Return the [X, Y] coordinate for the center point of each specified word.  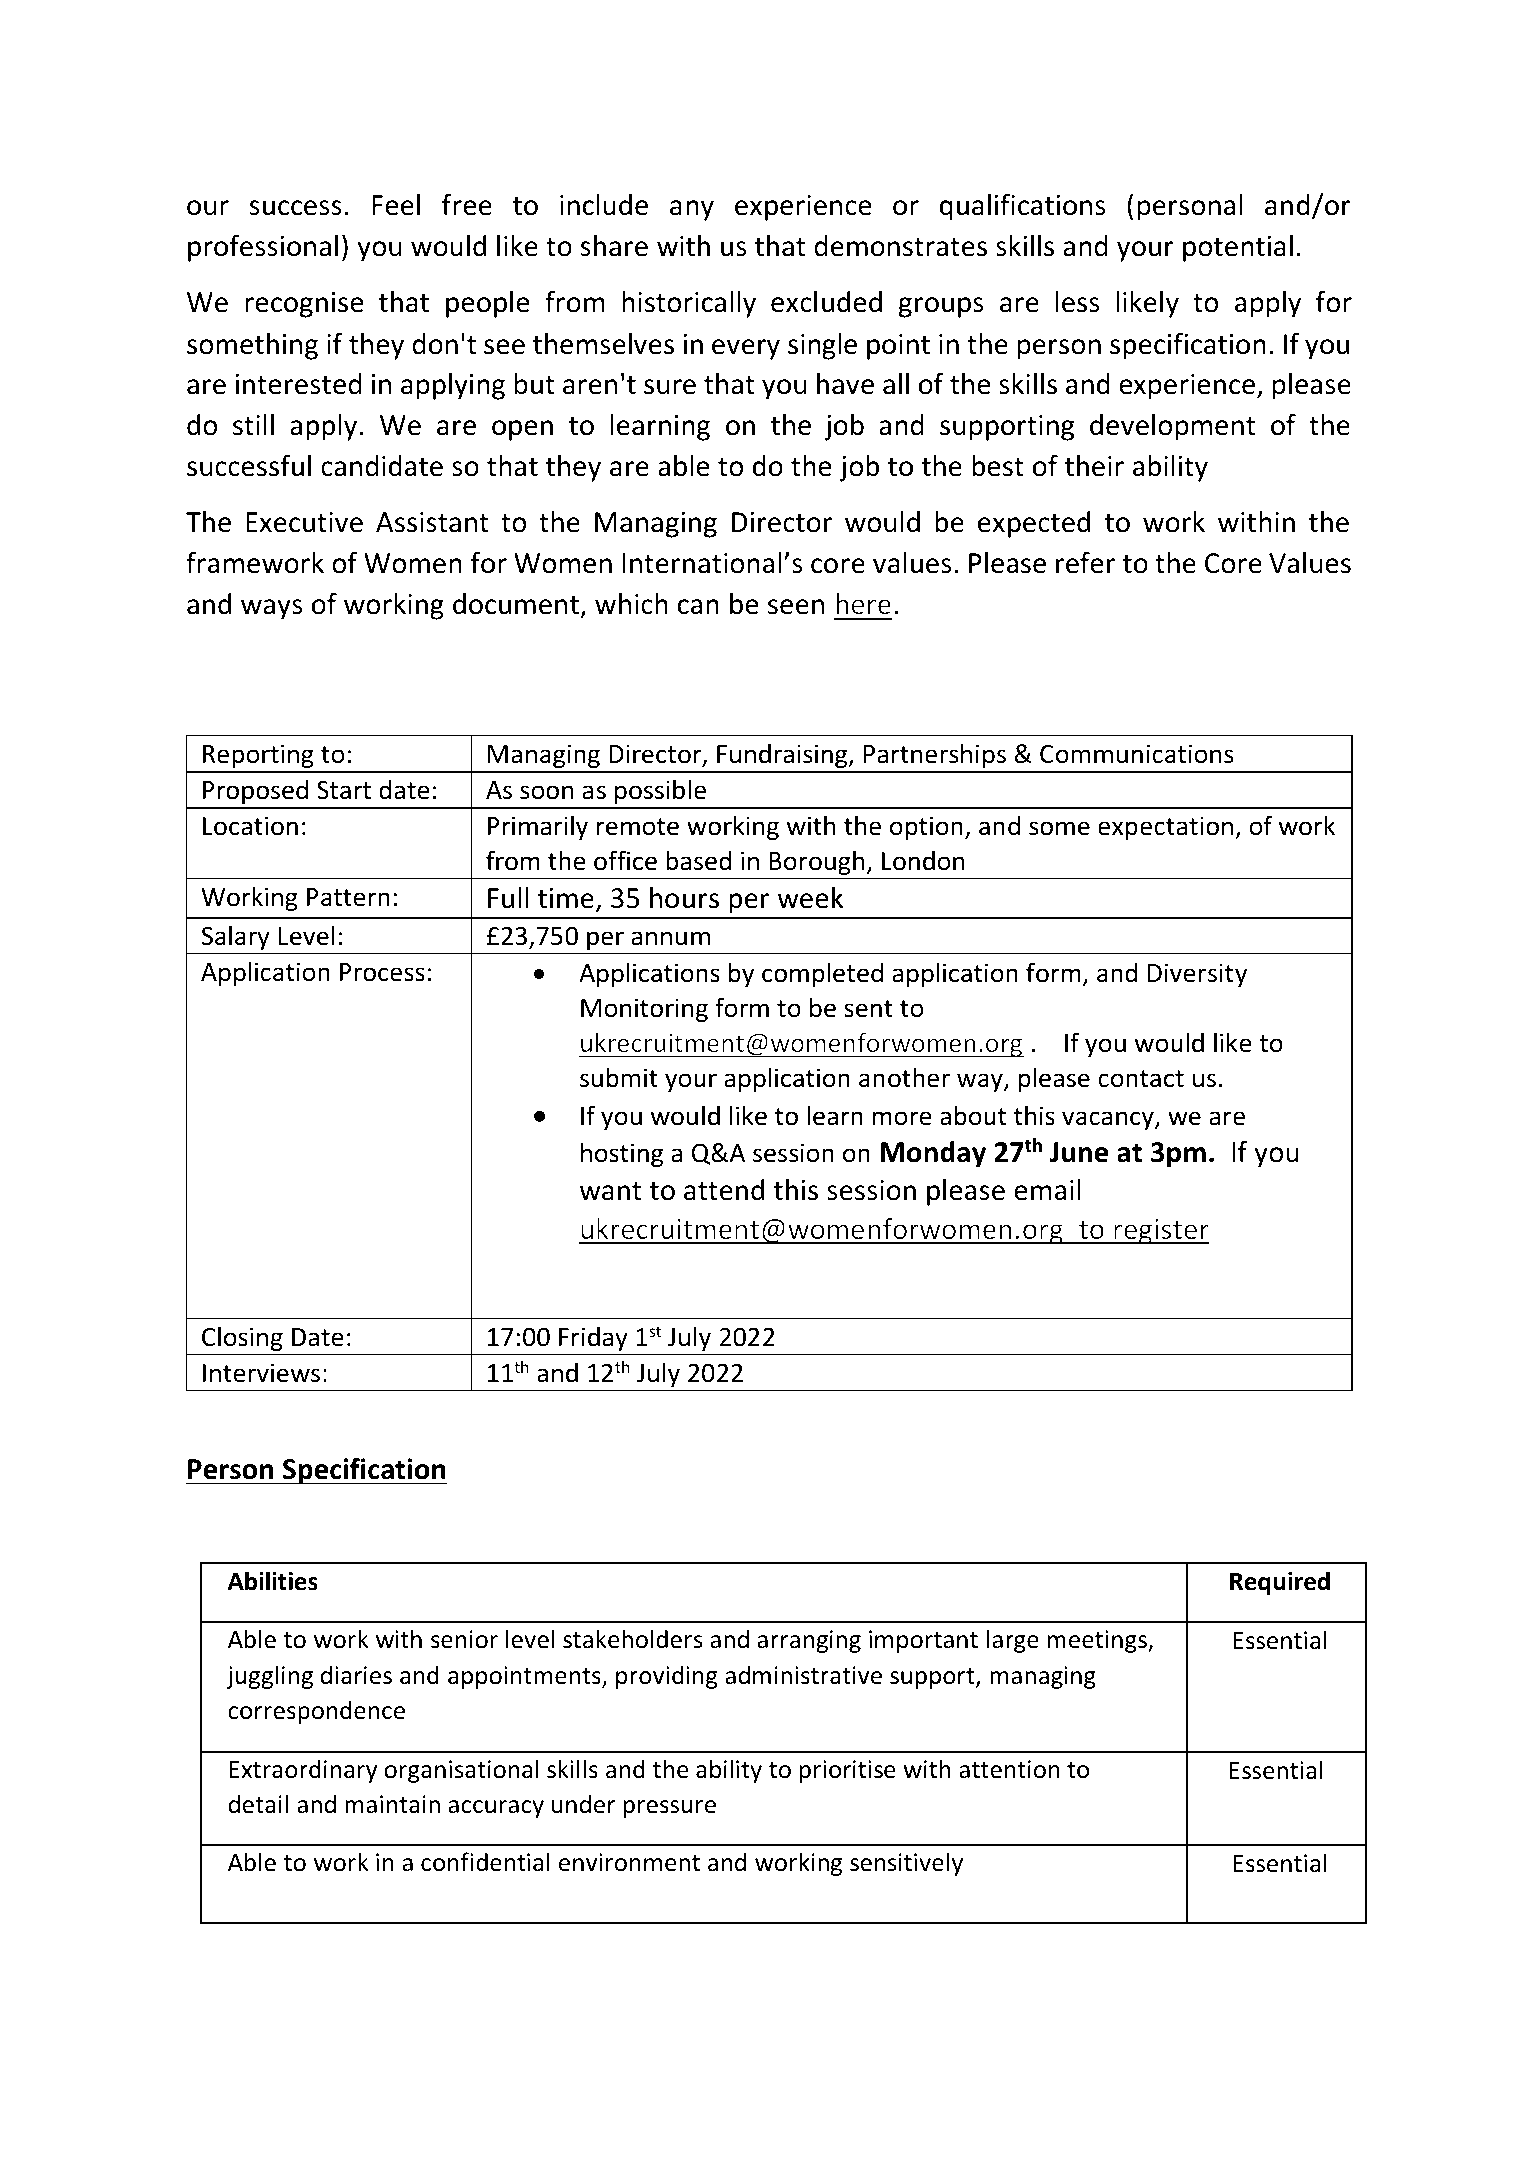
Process [382, 972]
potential [1238, 248]
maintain [392, 1804]
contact [1141, 1079]
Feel [396, 205]
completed [822, 974]
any [692, 210]
